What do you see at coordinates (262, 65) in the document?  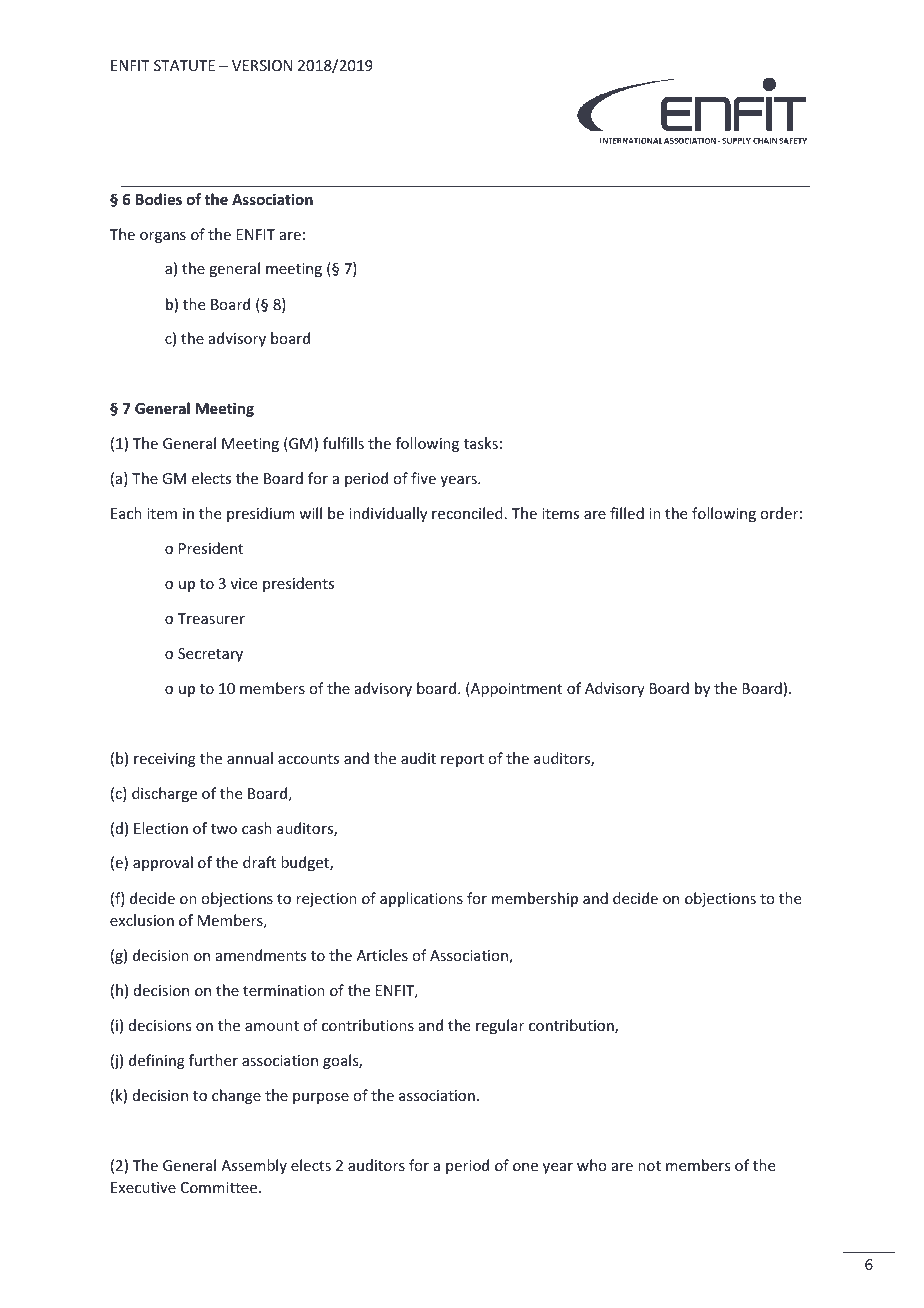 I see `VERSION` at bounding box center [262, 65].
